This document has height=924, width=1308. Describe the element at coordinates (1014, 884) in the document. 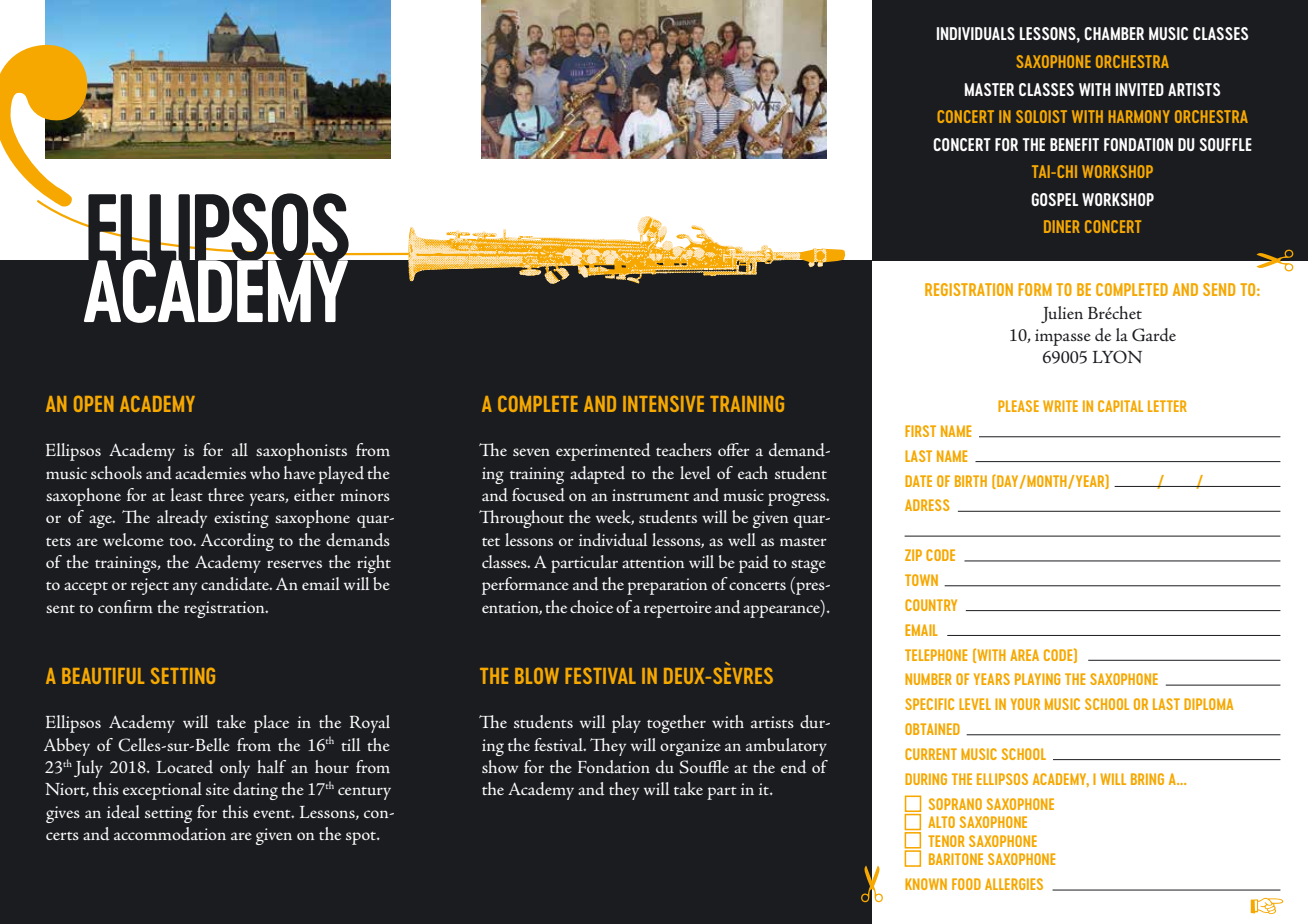

I see `ALLERGIES` at that location.
